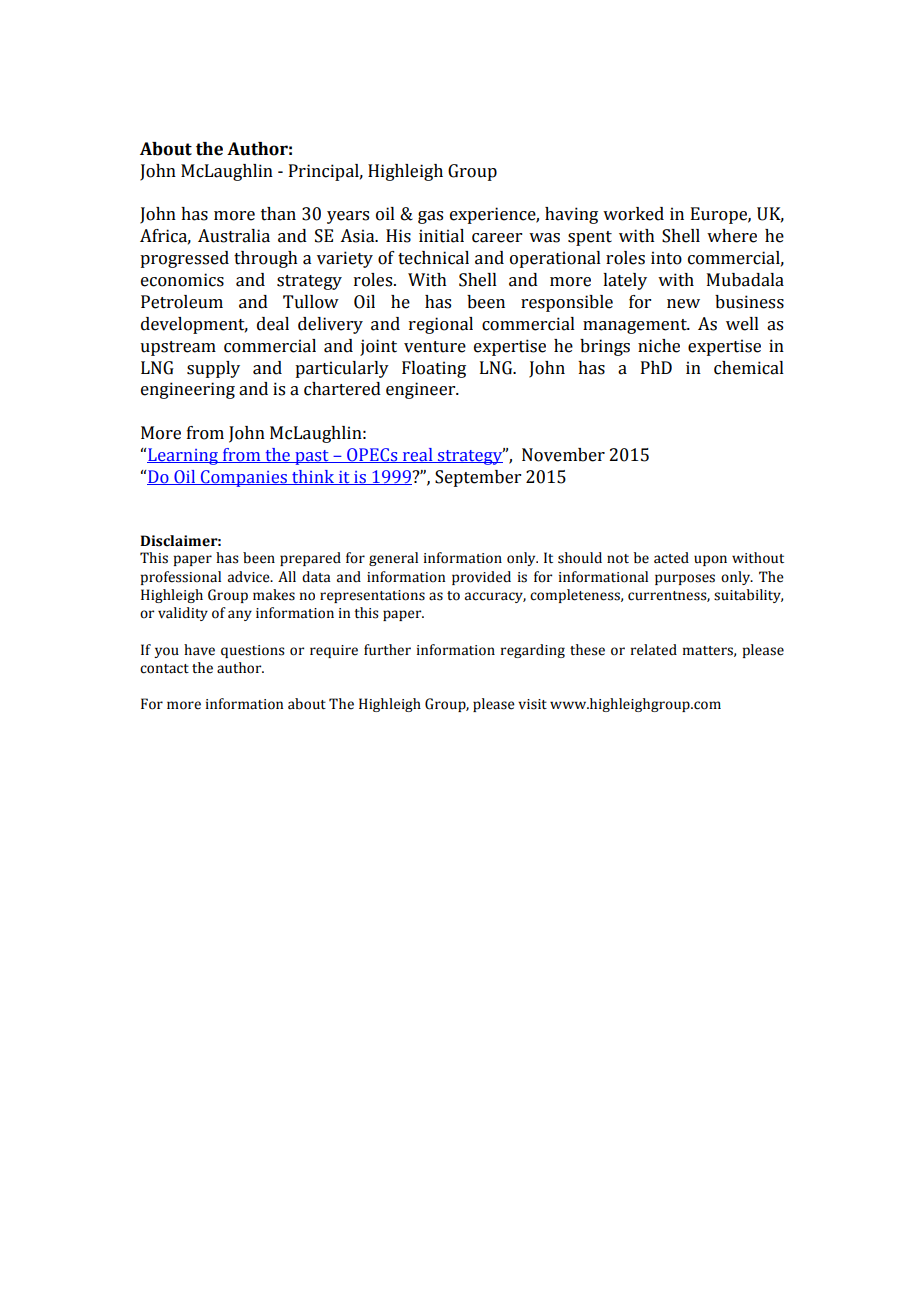  I want to click on acted, so click(671, 558).
